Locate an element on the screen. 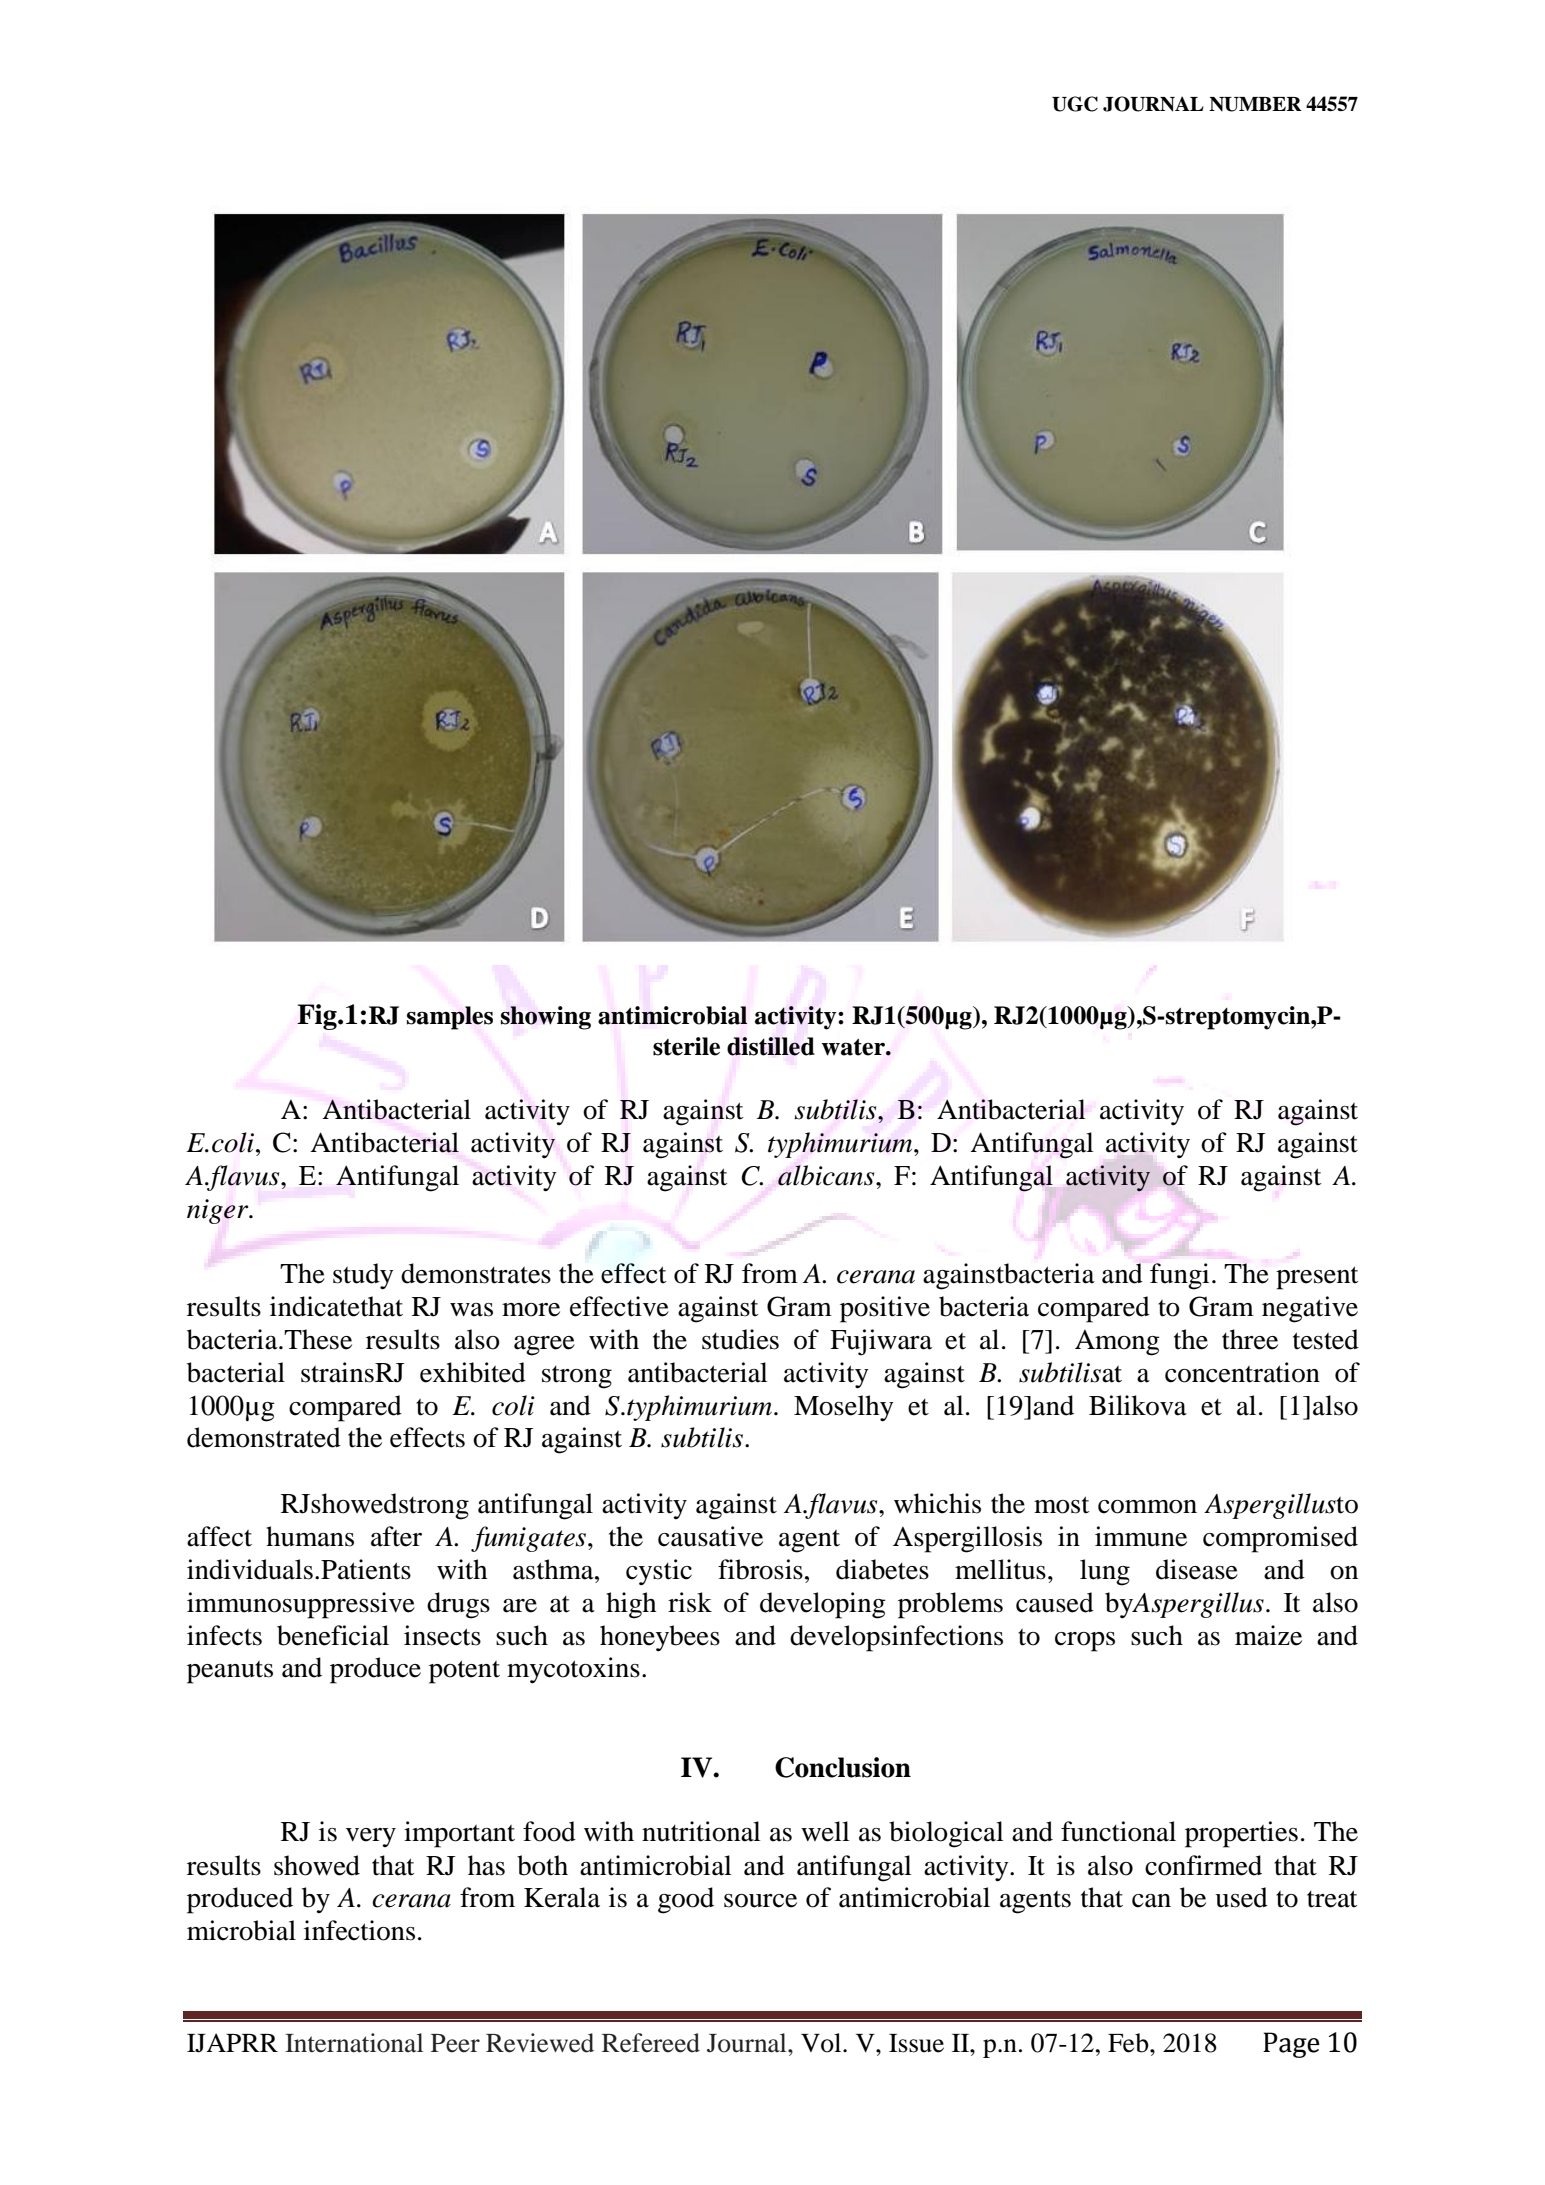 This screenshot has width=1545, height=2185. showing is located at coordinates (546, 1018).
